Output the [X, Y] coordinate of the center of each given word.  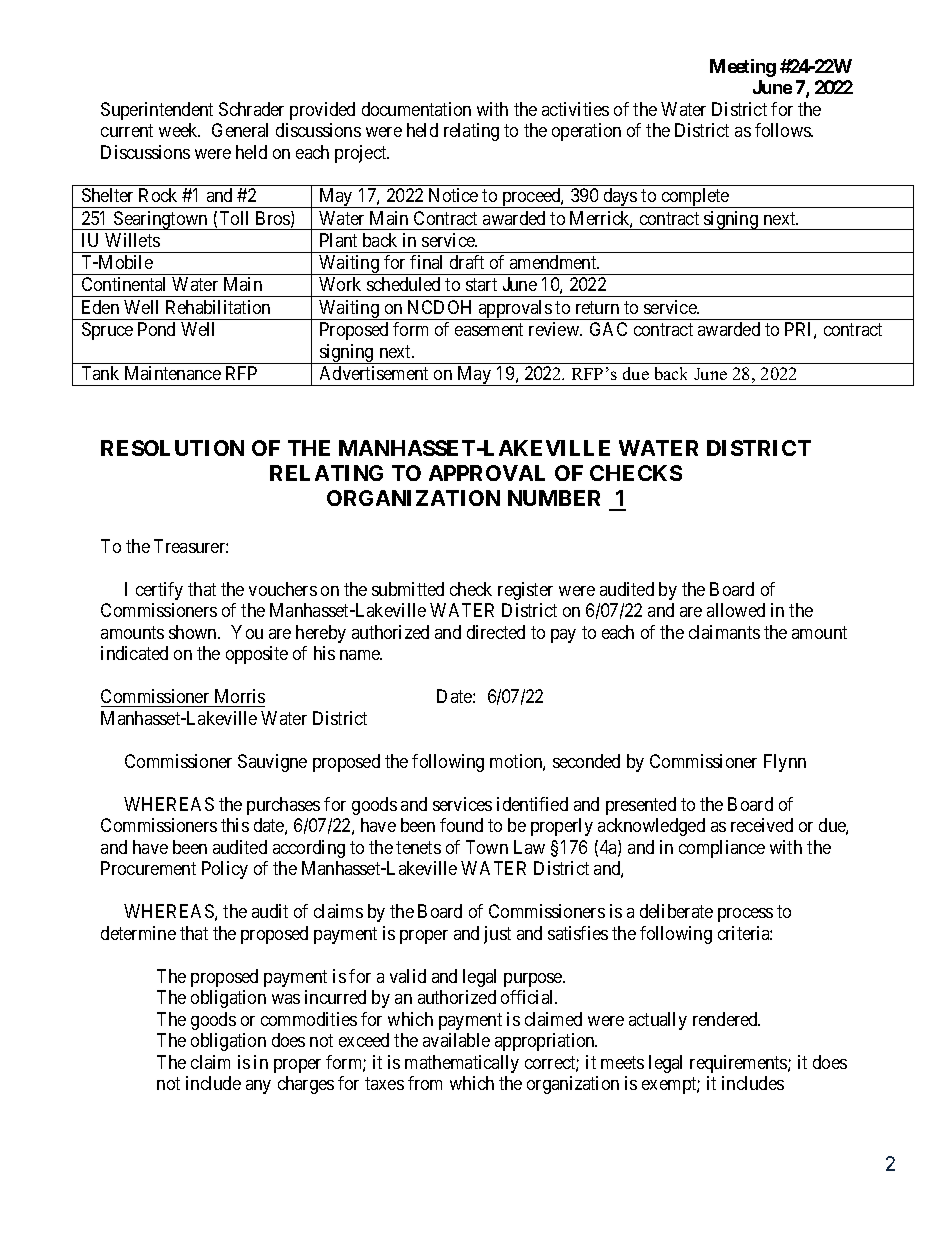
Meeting [743, 68]
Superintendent [157, 111]
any [258, 1087]
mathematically [462, 1064]
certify [159, 591]
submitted [408, 589]
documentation [416, 109]
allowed [736, 610]
